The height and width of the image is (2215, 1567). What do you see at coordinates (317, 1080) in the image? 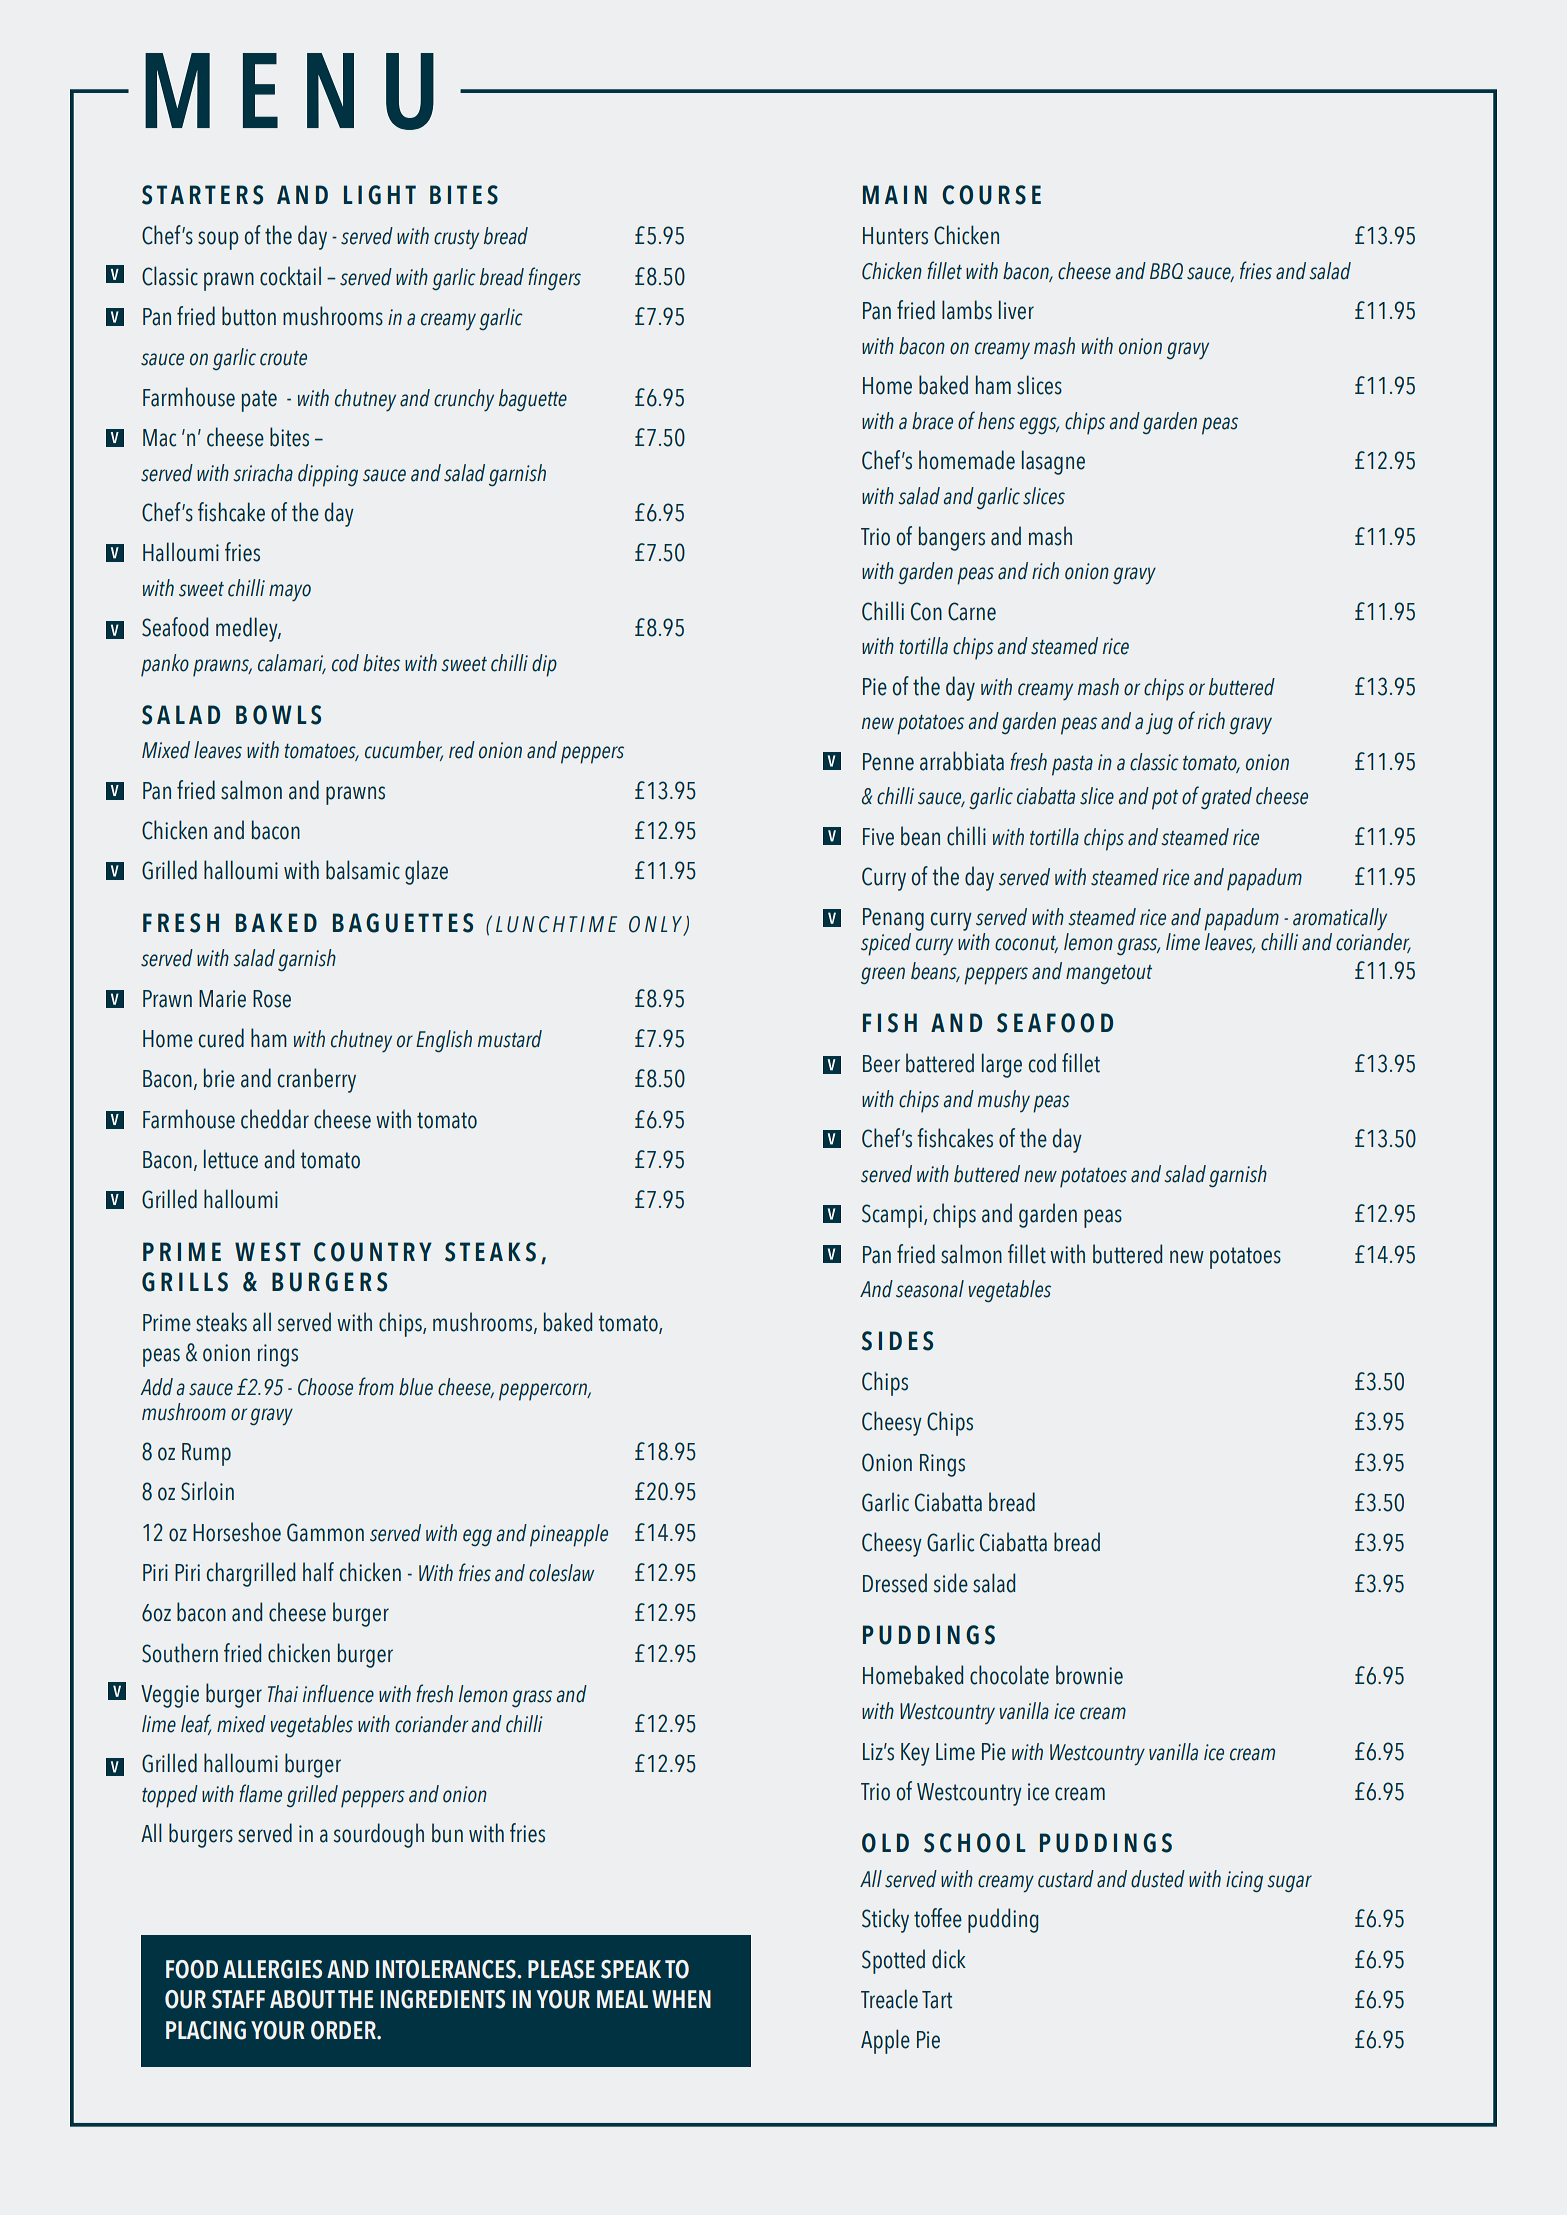
I see `cranberry` at bounding box center [317, 1080].
